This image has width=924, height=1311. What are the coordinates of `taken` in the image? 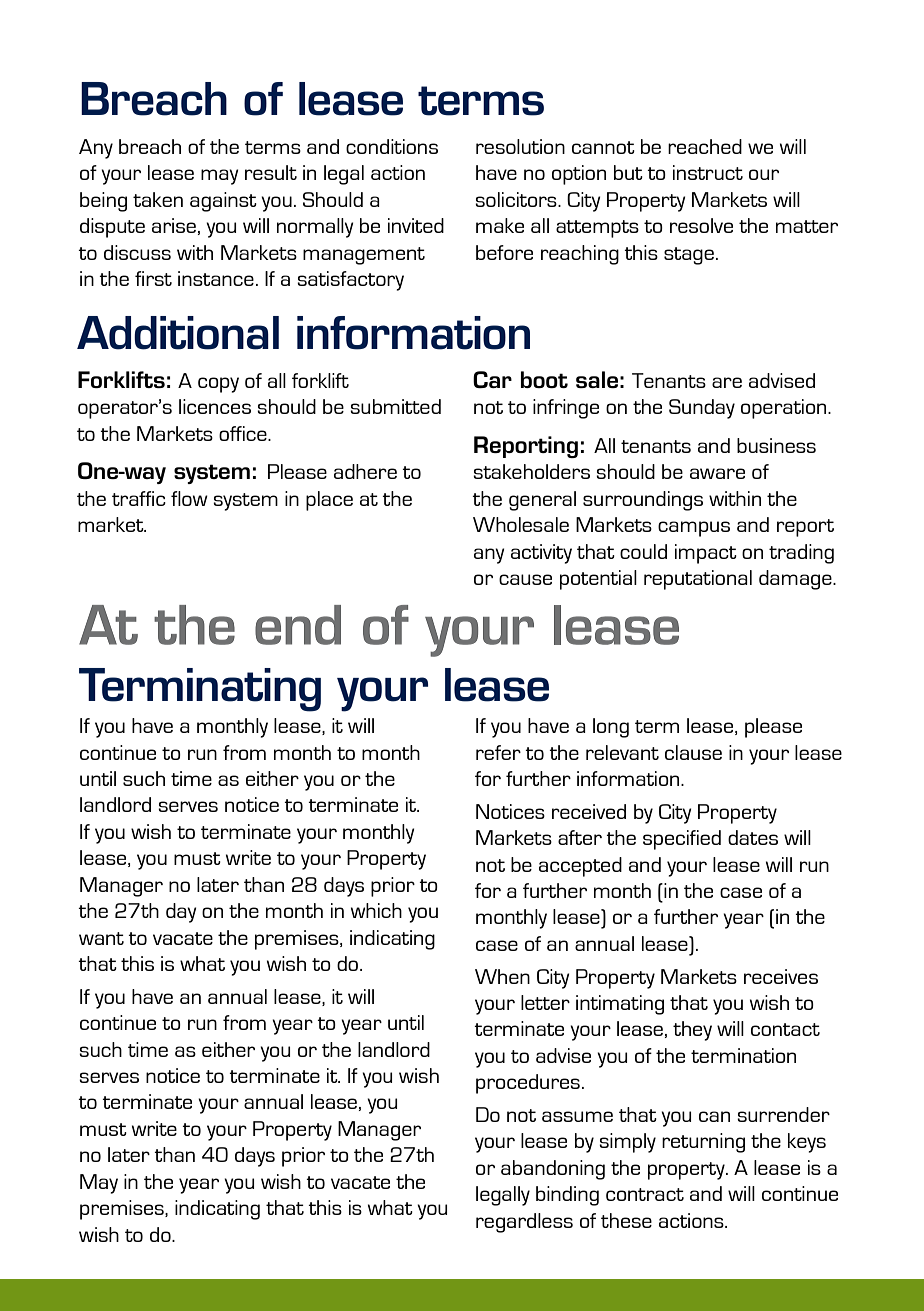 It's located at (158, 199).
